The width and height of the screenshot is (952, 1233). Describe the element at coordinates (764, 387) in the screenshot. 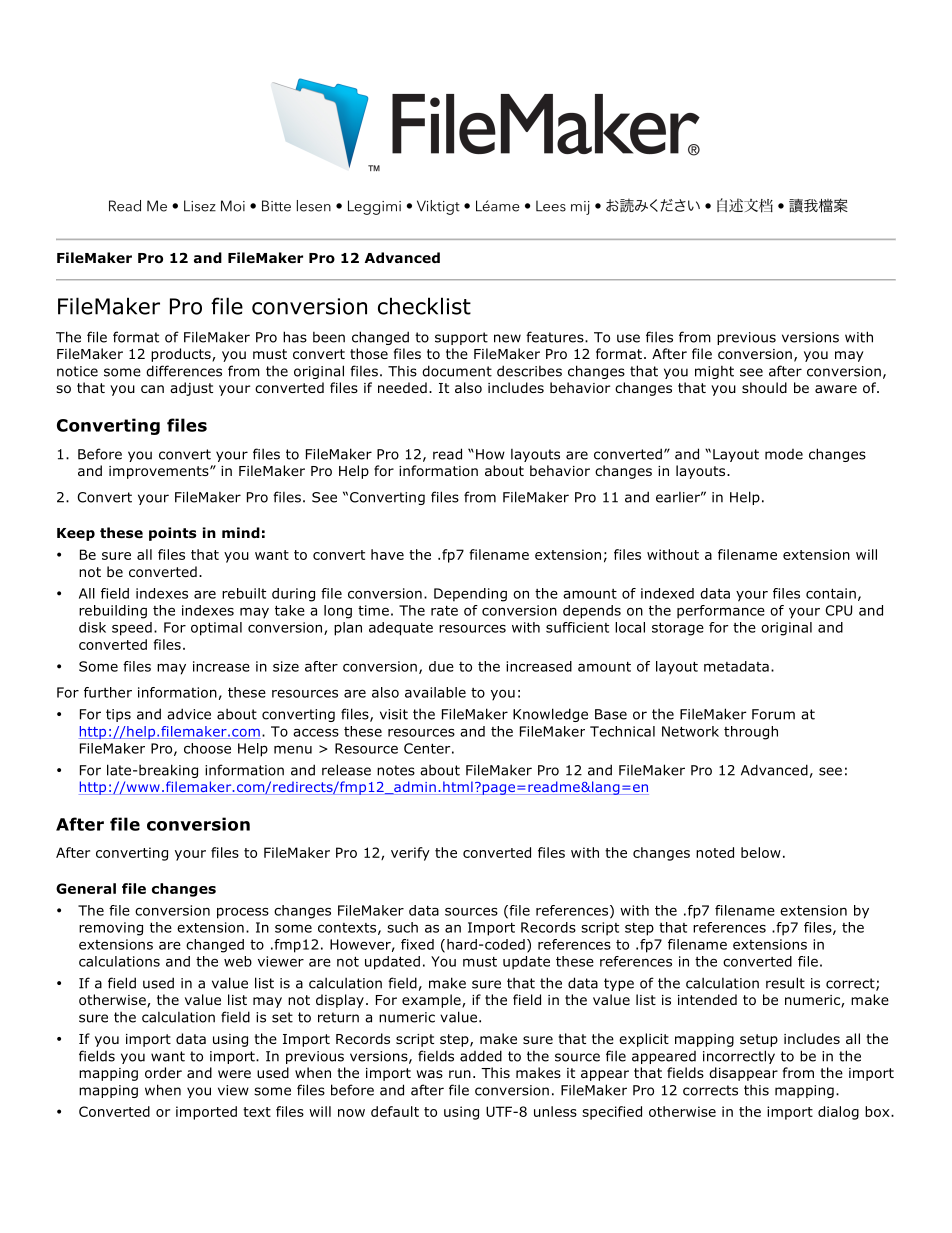

I see `should` at that location.
